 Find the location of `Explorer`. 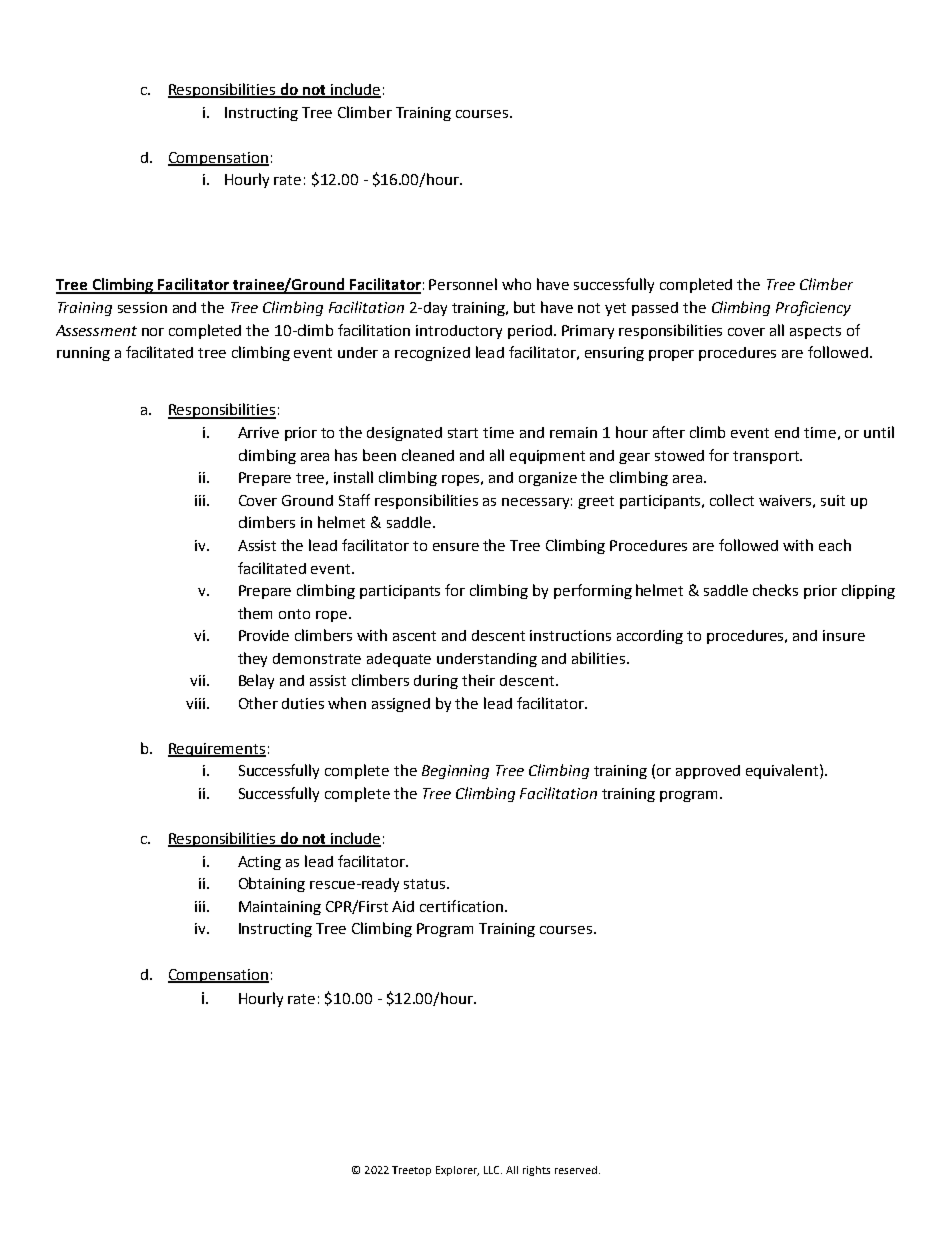

Explorer is located at coordinates (457, 1171).
